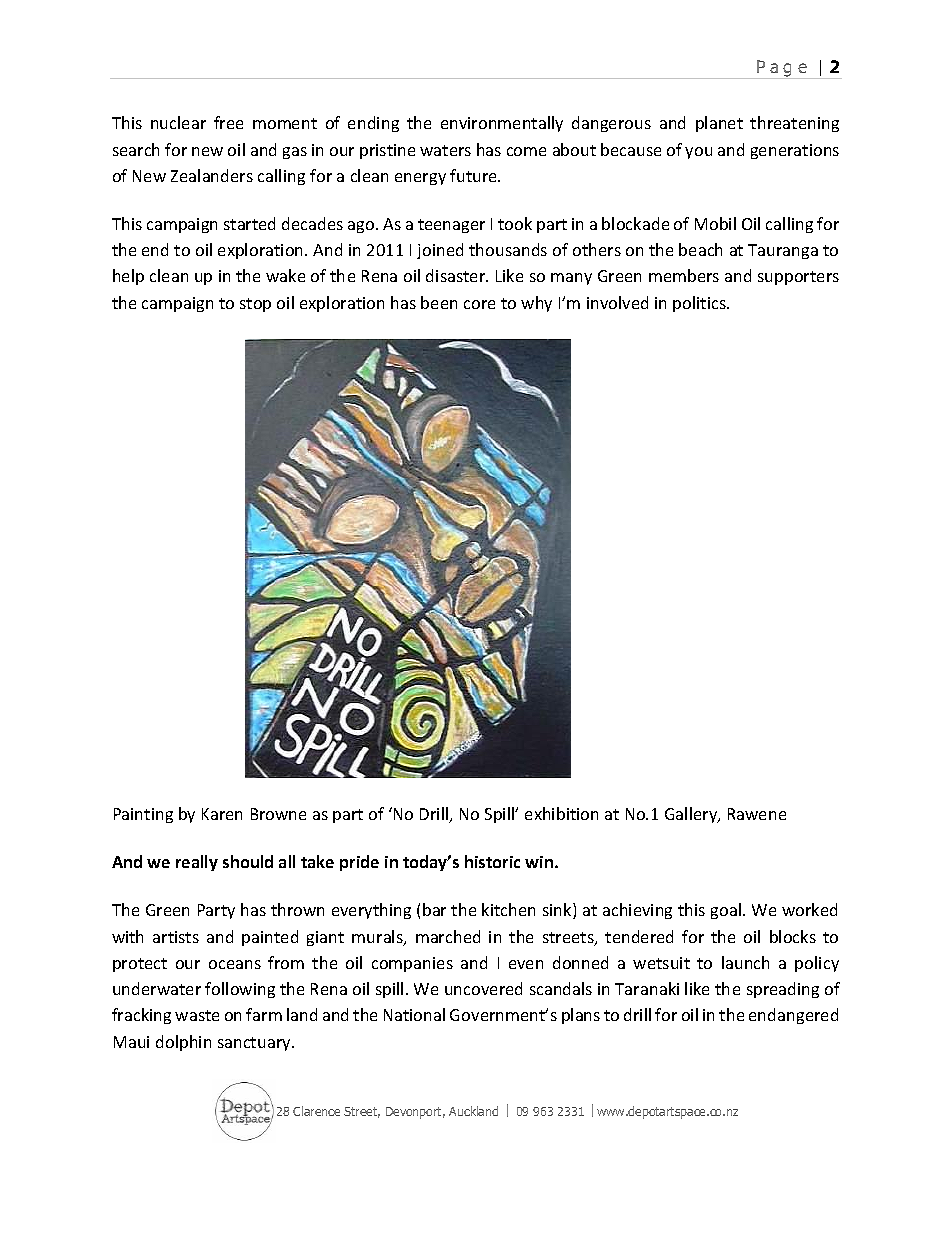 Image resolution: width=952 pixels, height=1233 pixels. Describe the element at coordinates (561, 813) in the screenshot. I see `exhibition` at that location.
